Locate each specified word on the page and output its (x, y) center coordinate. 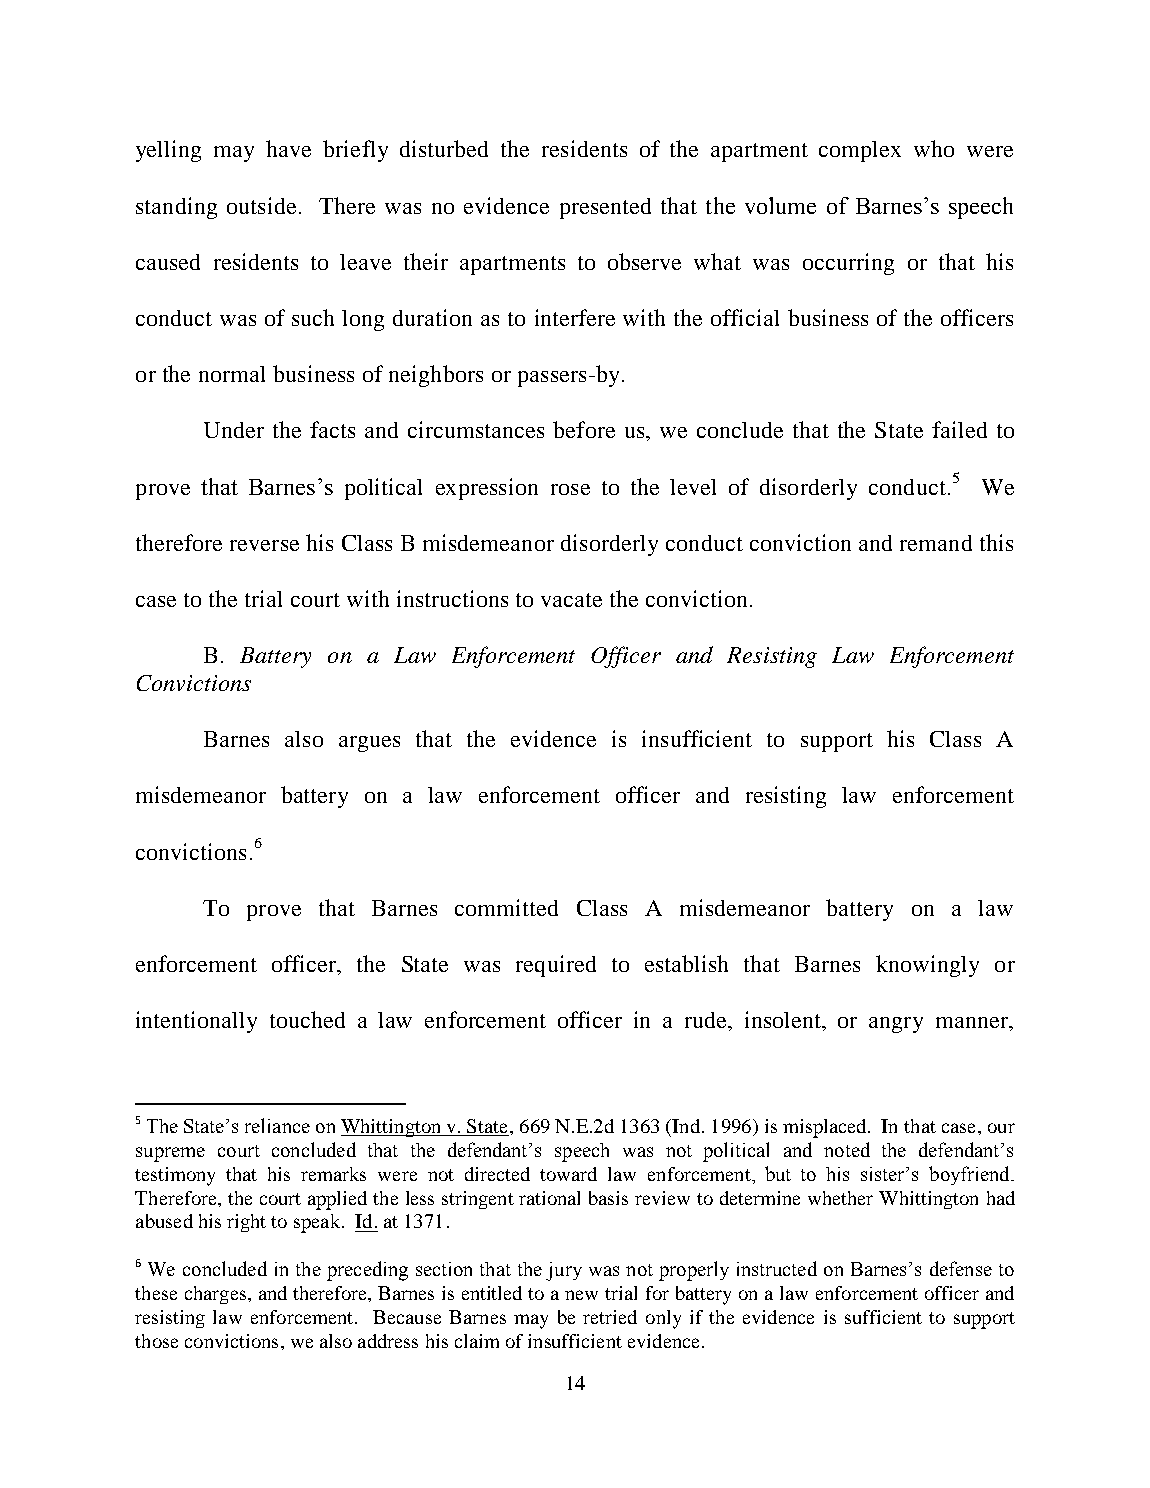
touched (307, 1019)
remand (936, 543)
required (556, 966)
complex (860, 151)
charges (215, 1295)
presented (605, 208)
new (581, 1295)
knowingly (927, 966)
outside (261, 205)
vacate (571, 600)
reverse (264, 545)
